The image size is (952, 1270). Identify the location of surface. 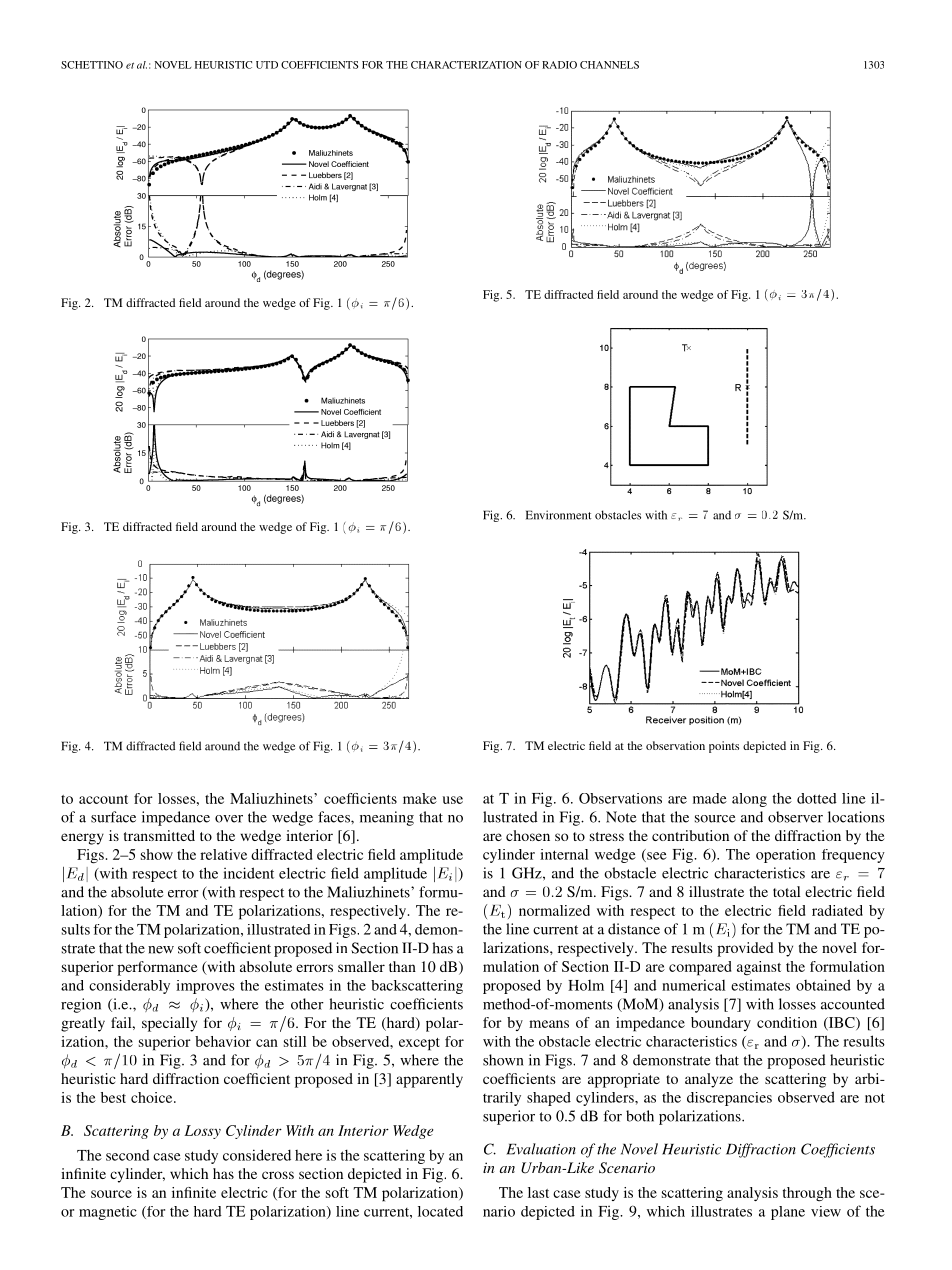
(113, 817).
